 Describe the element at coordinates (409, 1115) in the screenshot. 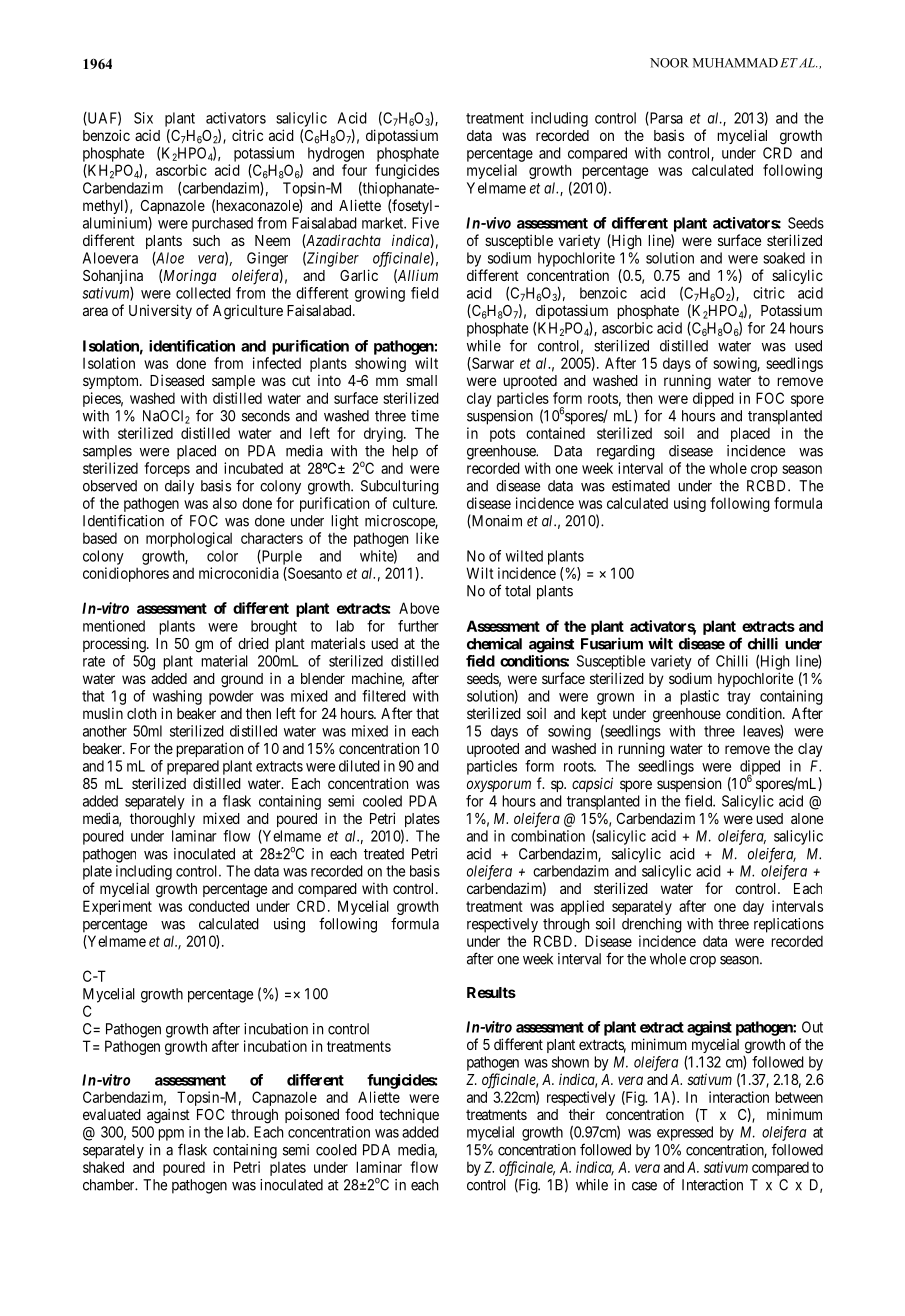

I see `technique` at that location.
